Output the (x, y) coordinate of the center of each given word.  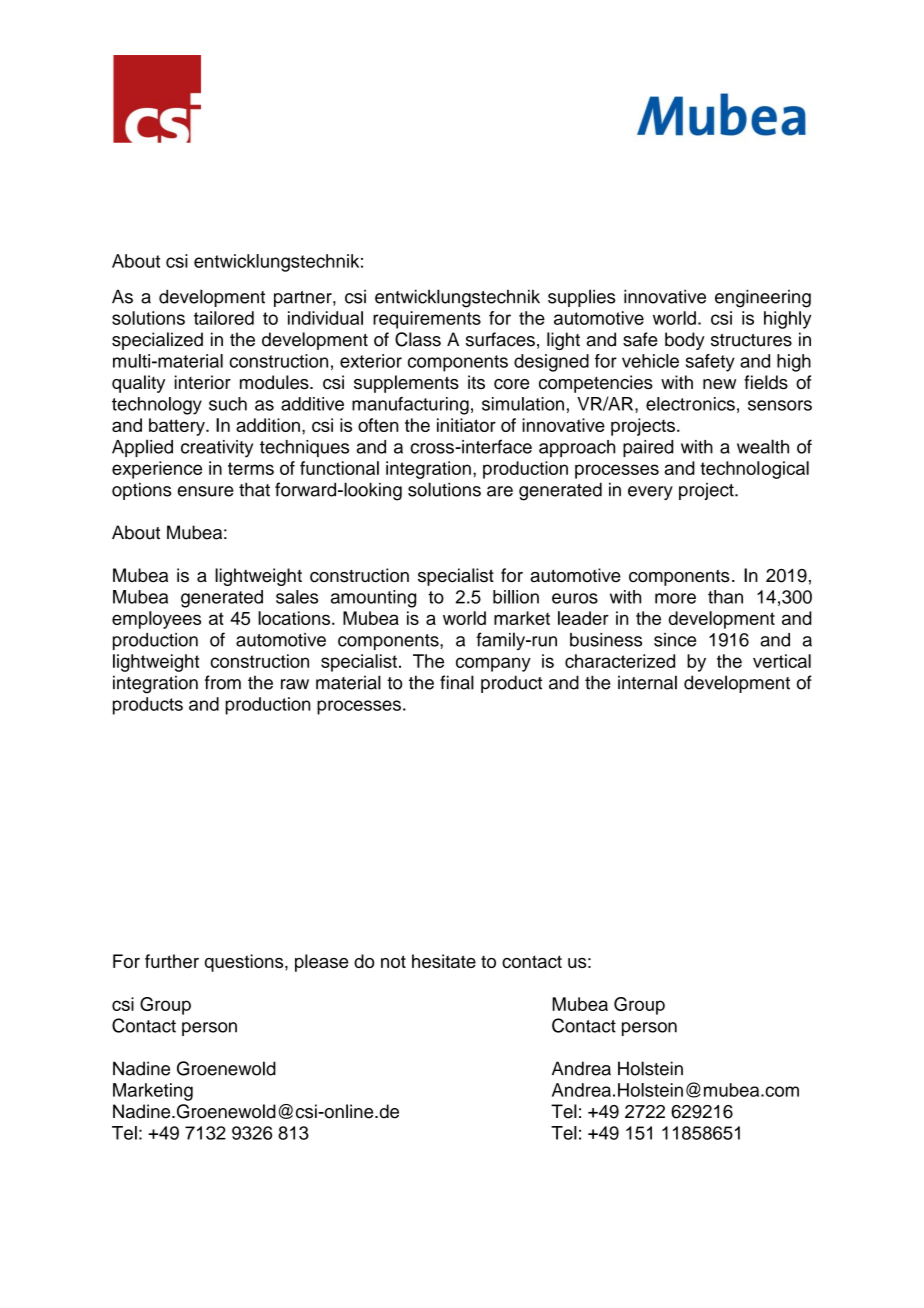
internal (647, 682)
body (685, 341)
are (500, 491)
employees (156, 620)
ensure (206, 491)
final (457, 682)
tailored (224, 318)
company (493, 664)
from (223, 682)
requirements (427, 320)
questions (245, 963)
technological (754, 470)
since (675, 640)
